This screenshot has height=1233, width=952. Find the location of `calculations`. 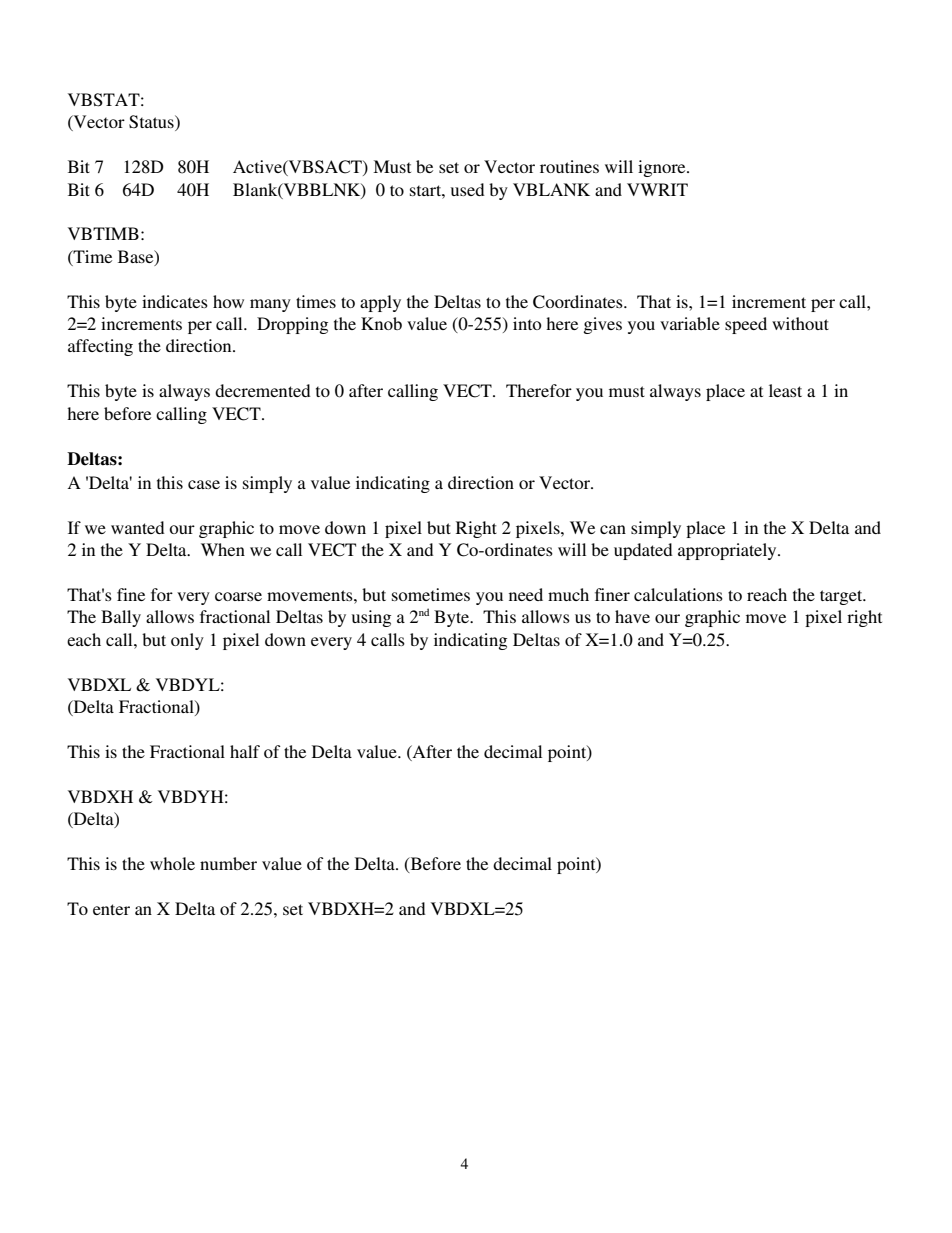

calculations is located at coordinates (678, 594).
